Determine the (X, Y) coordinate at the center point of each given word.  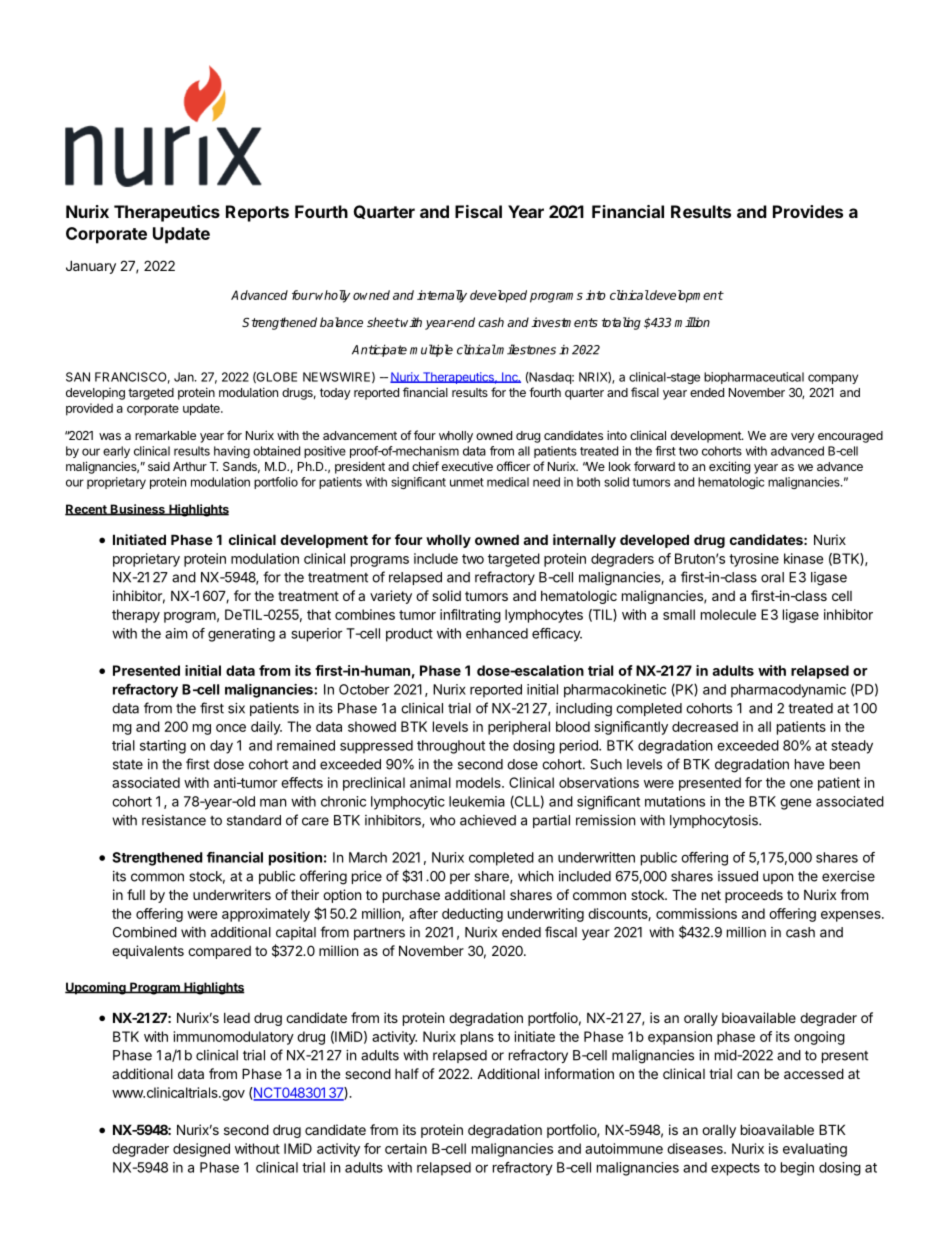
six (236, 708)
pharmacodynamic (788, 691)
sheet (383, 322)
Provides (808, 211)
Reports (257, 213)
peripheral (519, 728)
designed (201, 1150)
